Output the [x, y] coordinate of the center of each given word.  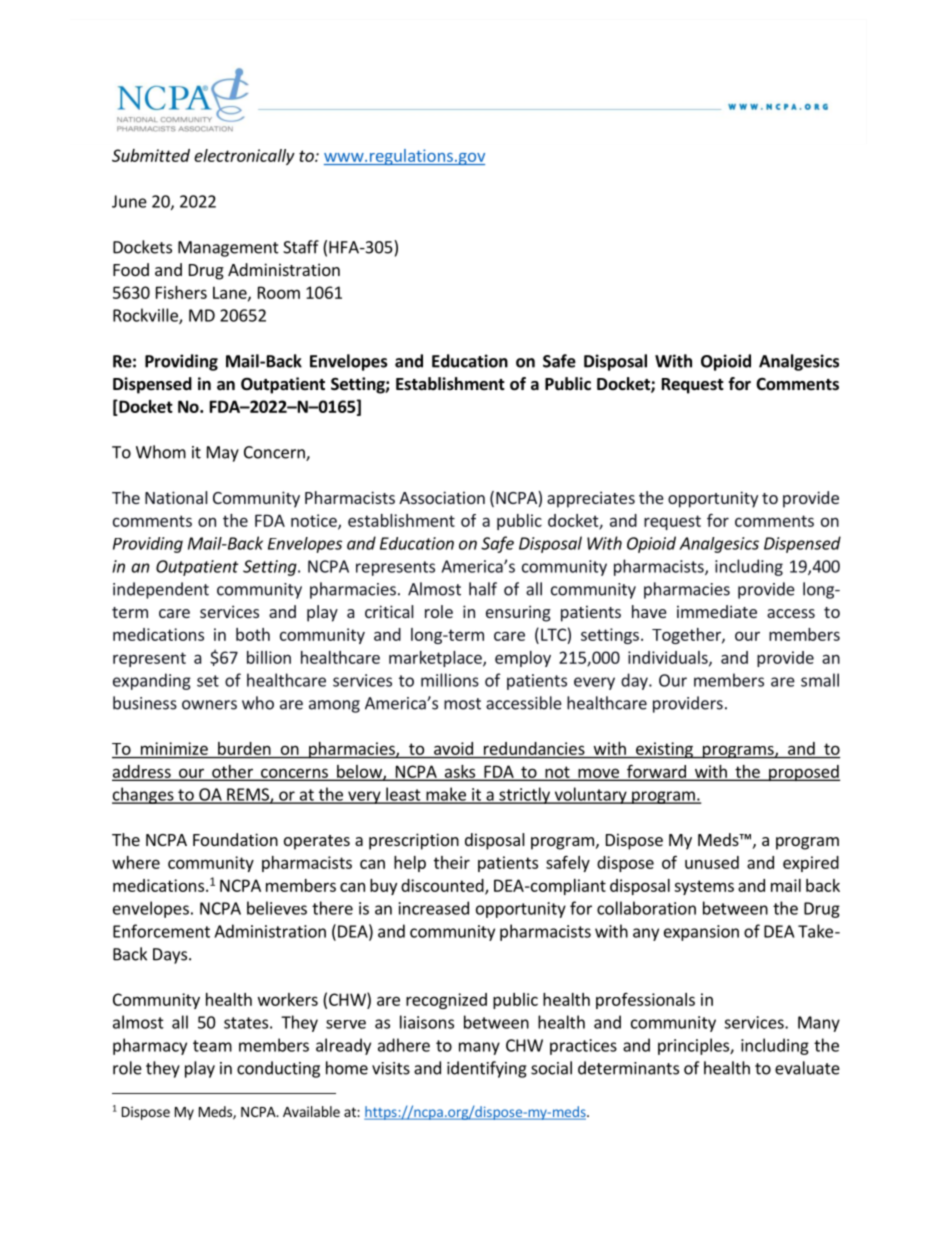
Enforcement [161, 931]
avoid [453, 748]
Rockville [146, 316]
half [483, 589]
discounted [443, 886]
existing [664, 750]
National [176, 497]
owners [209, 705]
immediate [717, 611]
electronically [244, 157]
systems [704, 887]
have [649, 611]
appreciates [591, 499]
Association [442, 497]
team [212, 1046]
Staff [301, 247]
